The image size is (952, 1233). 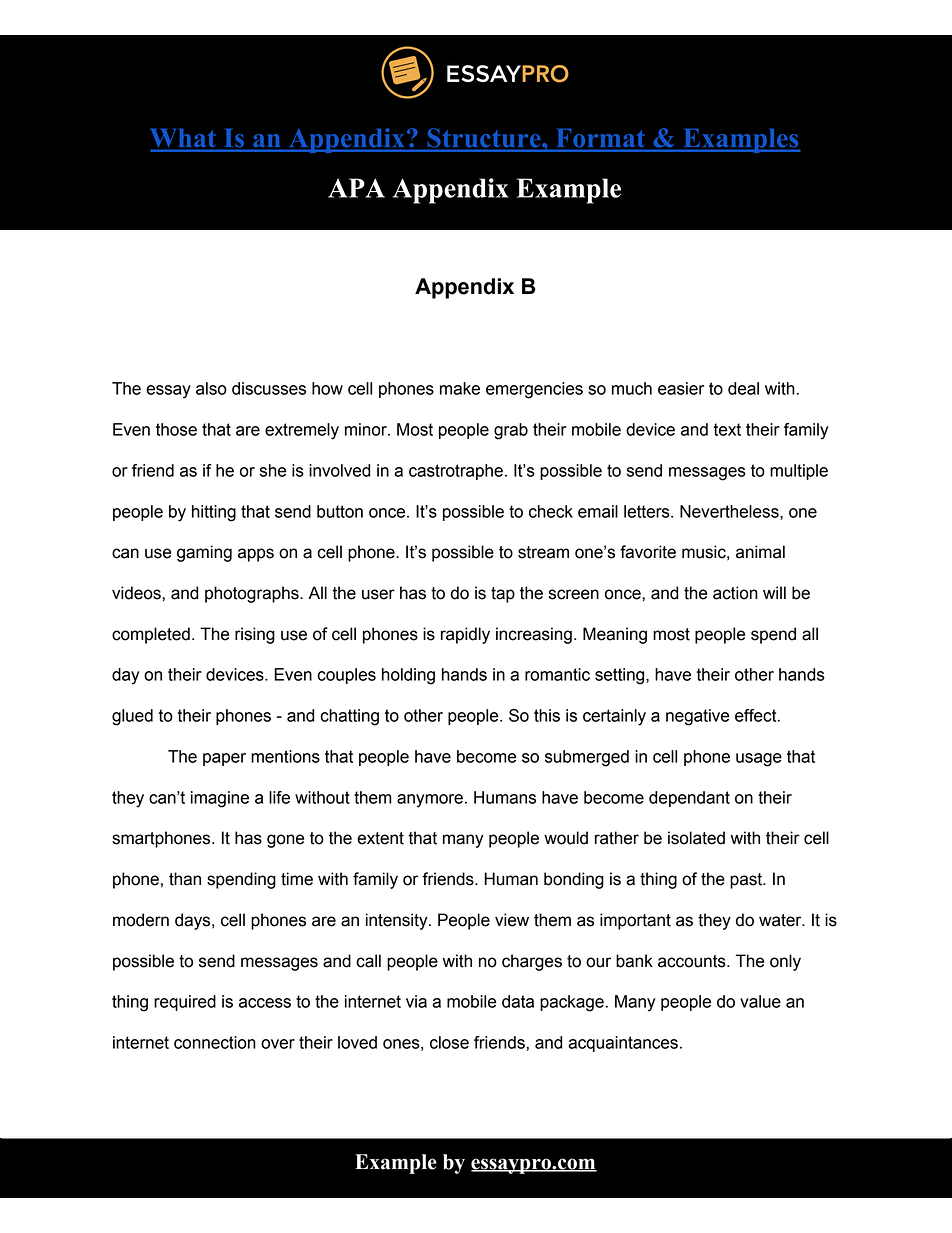 I want to click on close, so click(x=449, y=1042).
